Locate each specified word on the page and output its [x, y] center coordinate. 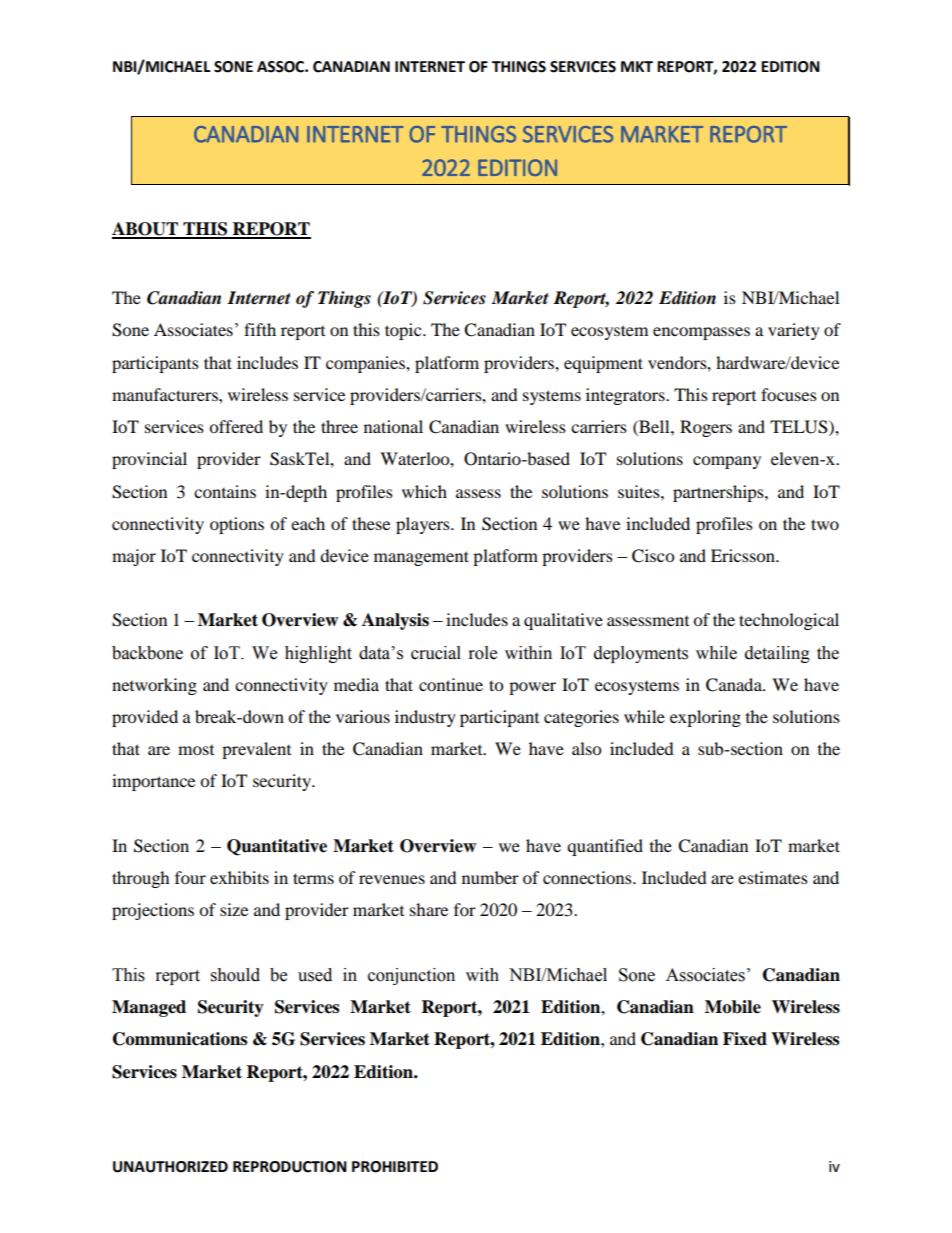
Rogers [706, 428]
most [196, 750]
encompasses [701, 333]
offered [236, 426]
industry [425, 718]
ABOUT [146, 230]
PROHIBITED [395, 1167]
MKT [637, 66]
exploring [705, 718]
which [424, 491]
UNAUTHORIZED [170, 1167]
